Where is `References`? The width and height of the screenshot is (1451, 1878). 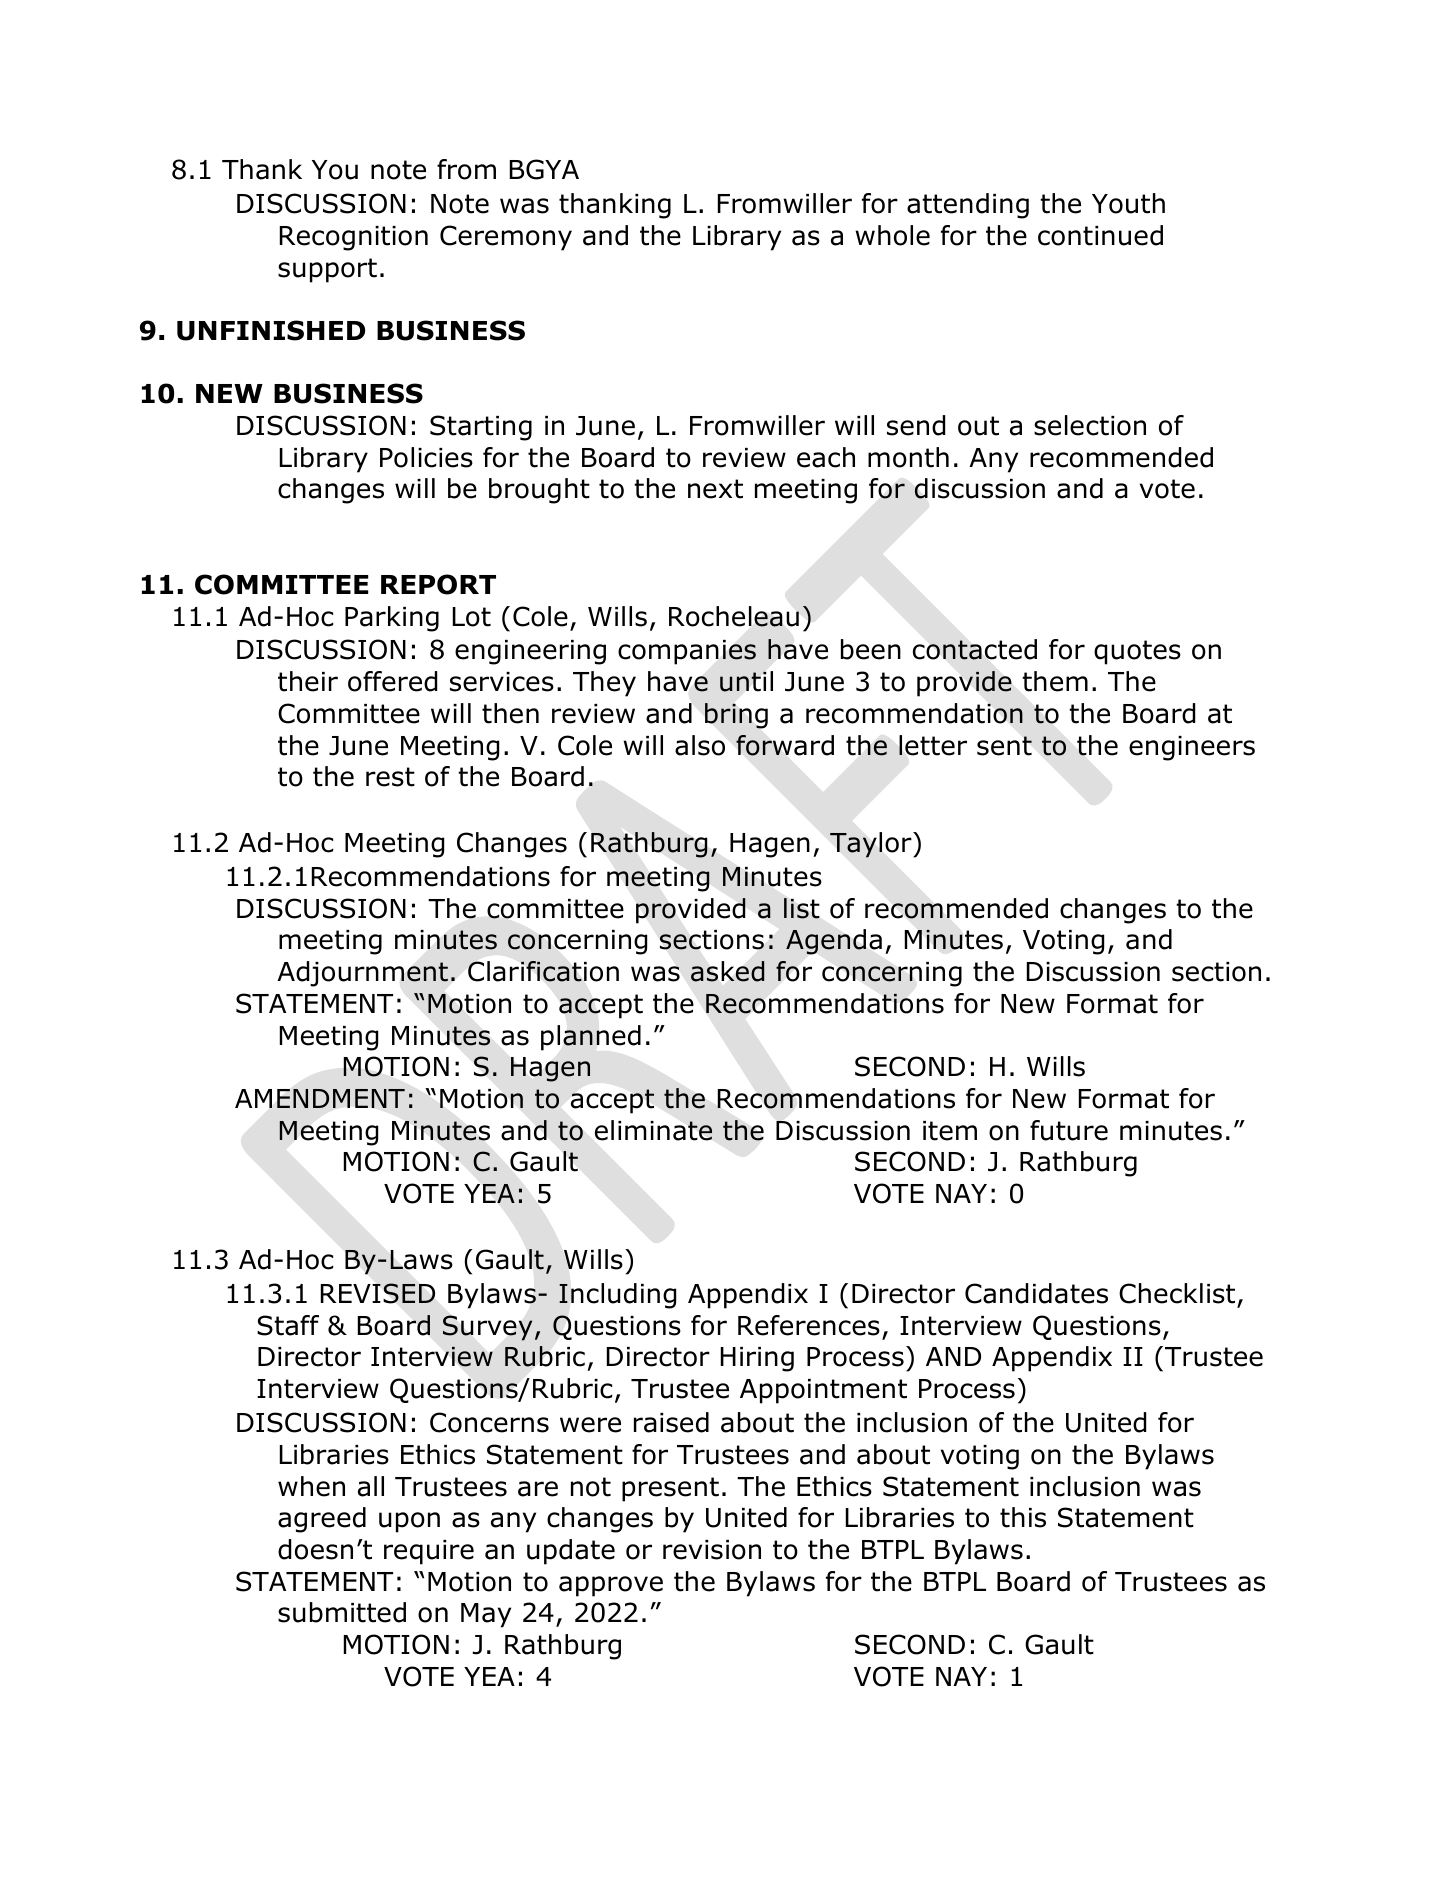 References is located at coordinates (809, 1325).
